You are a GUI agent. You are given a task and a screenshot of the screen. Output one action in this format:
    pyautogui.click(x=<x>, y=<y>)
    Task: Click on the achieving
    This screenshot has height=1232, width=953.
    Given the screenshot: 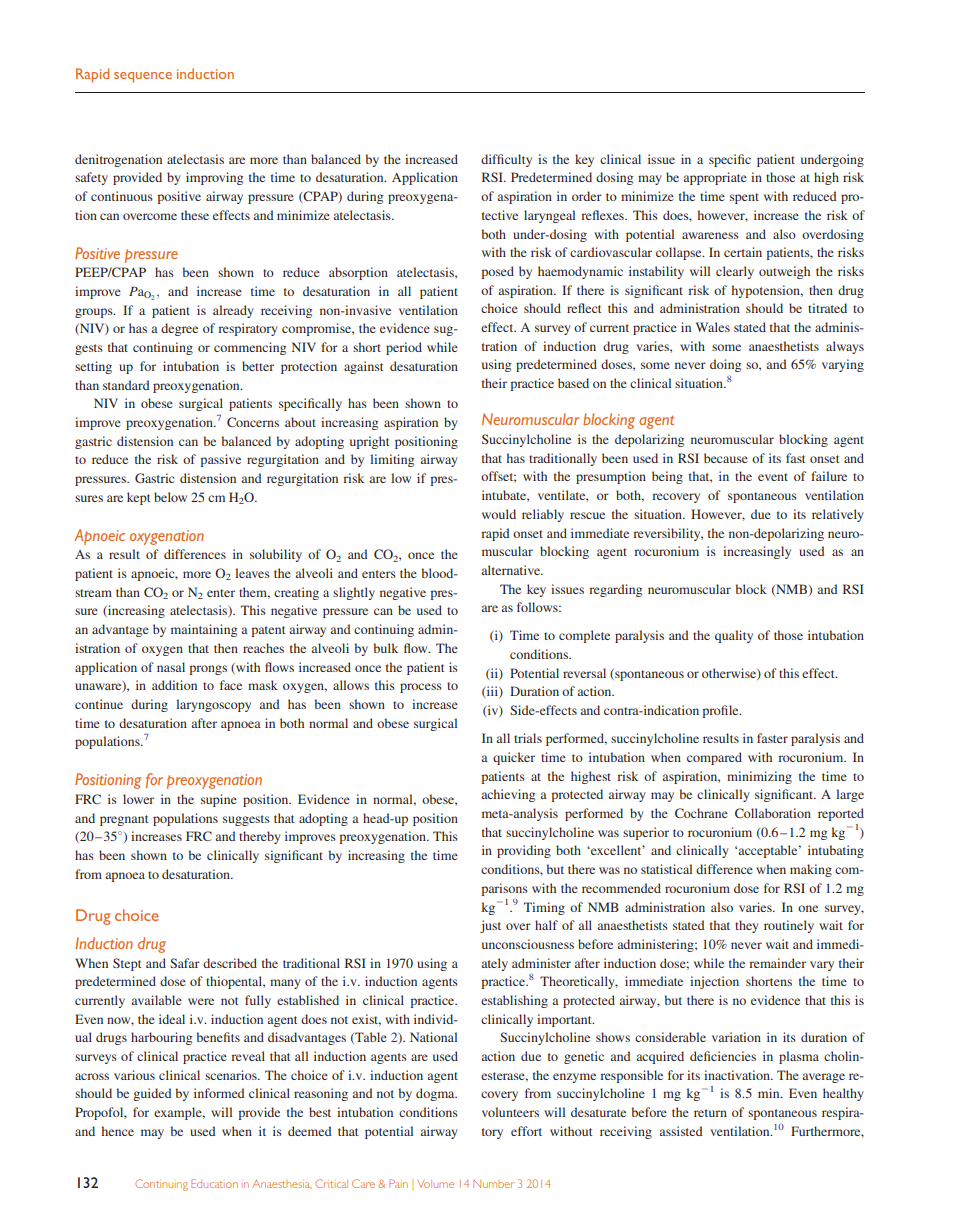 What is the action you would take?
    pyautogui.click(x=508, y=795)
